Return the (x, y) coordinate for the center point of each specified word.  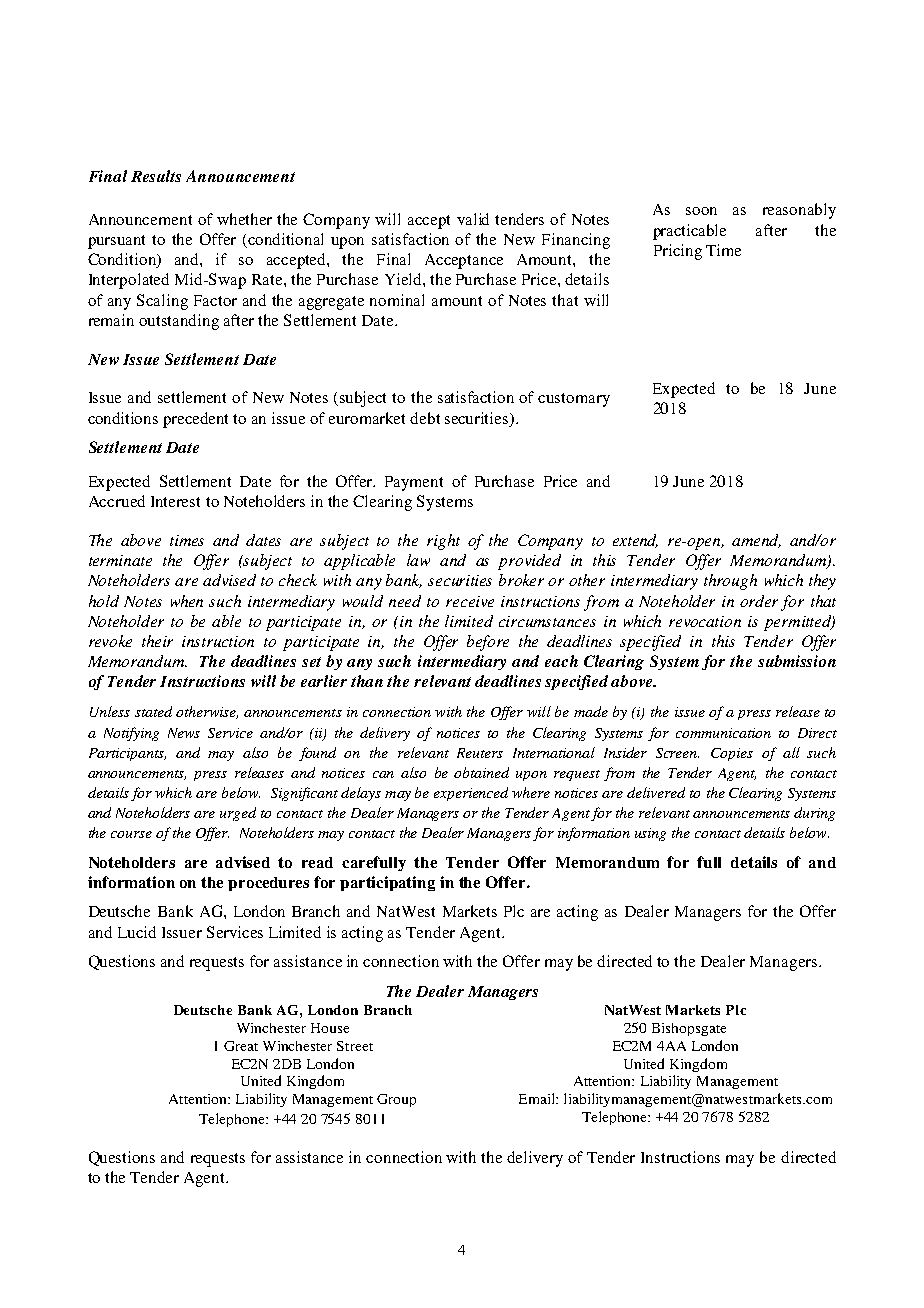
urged (238, 814)
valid (473, 219)
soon (701, 211)
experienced (471, 794)
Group (396, 1100)
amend (756, 541)
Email (538, 1098)
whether (244, 219)
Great (241, 1046)
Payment (414, 483)
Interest (175, 501)
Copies (732, 754)
